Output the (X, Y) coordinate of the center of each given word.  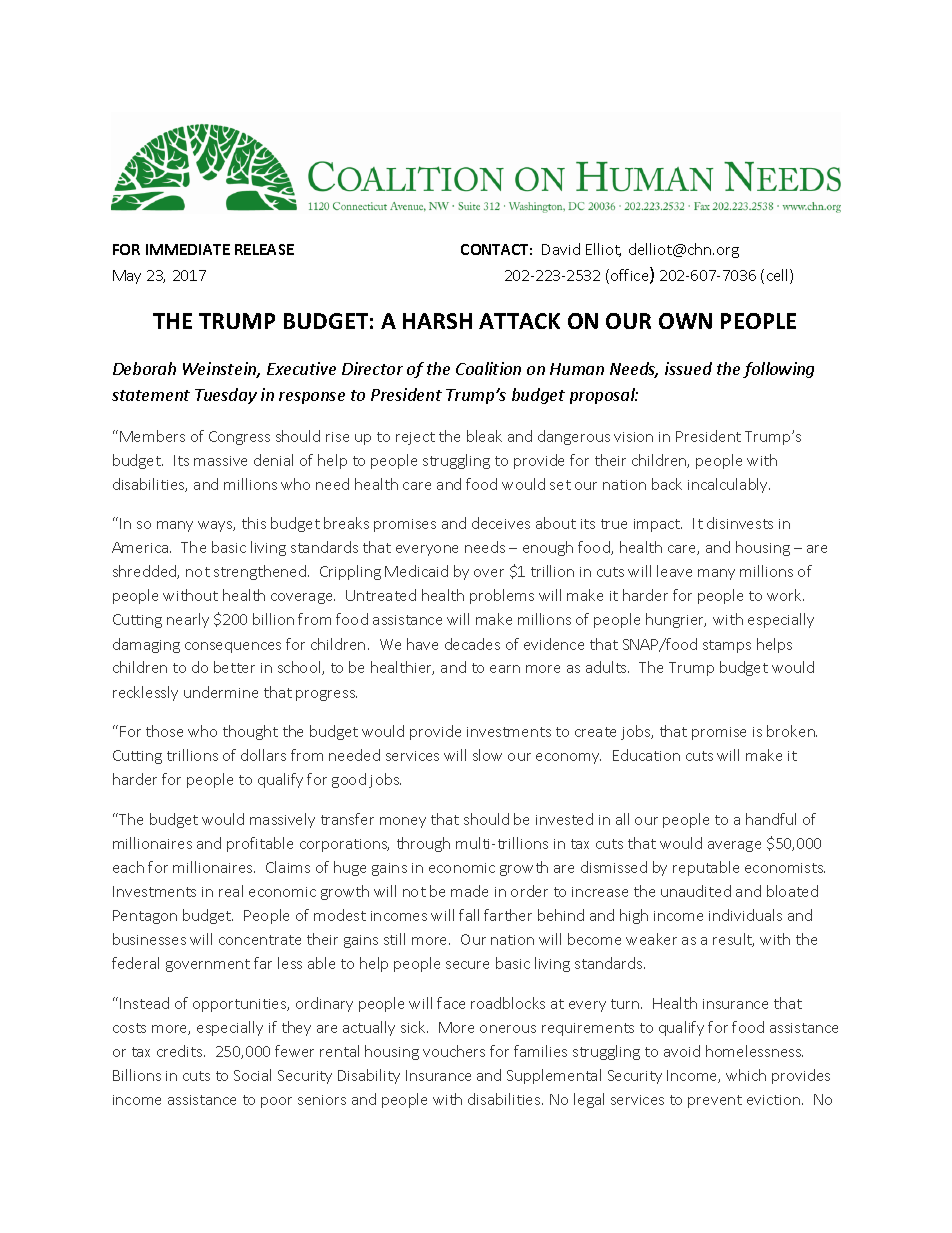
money (403, 822)
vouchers (454, 1051)
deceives (501, 523)
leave (674, 571)
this (254, 523)
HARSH (437, 321)
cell (779, 276)
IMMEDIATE (188, 249)
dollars (263, 755)
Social (252, 1075)
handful (771, 819)
